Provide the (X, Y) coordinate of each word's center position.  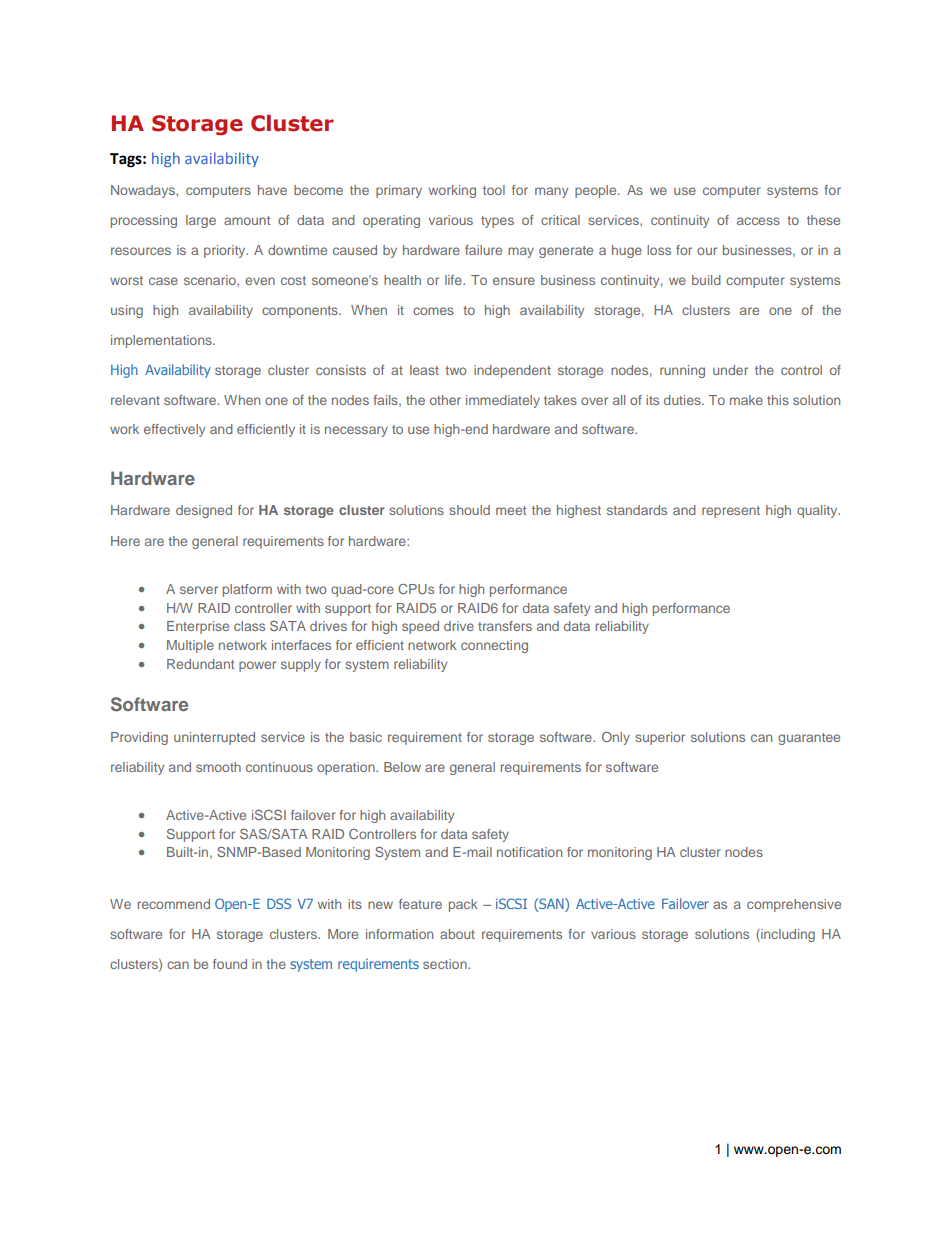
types (497, 222)
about (457, 934)
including (787, 935)
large (201, 221)
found (230, 964)
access (758, 221)
